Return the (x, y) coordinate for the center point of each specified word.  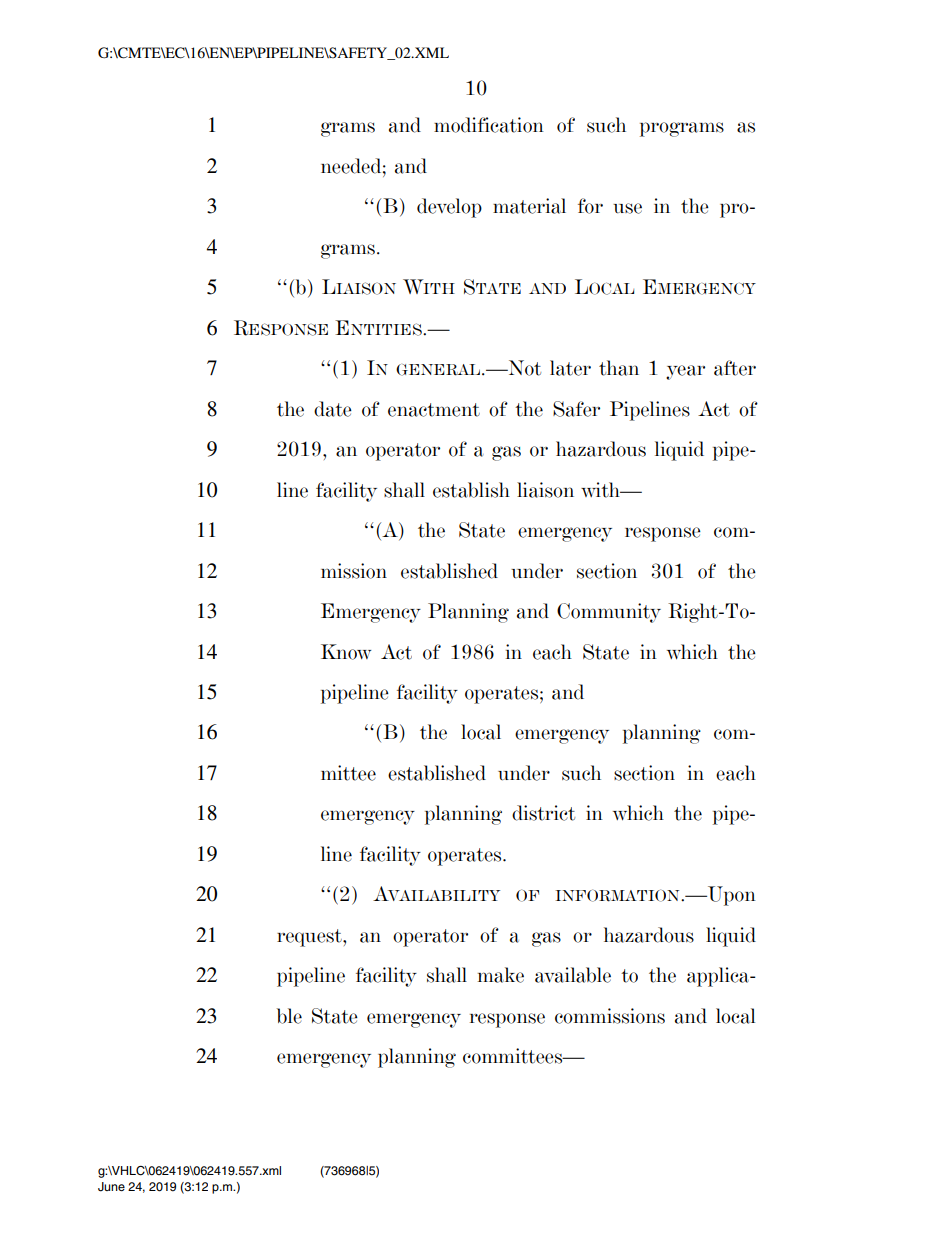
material (529, 206)
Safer (576, 409)
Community (609, 613)
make (501, 975)
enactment (434, 410)
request (310, 938)
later (570, 368)
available (573, 975)
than (619, 368)
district (543, 813)
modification (489, 125)
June (111, 1187)
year (685, 372)
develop (449, 208)
